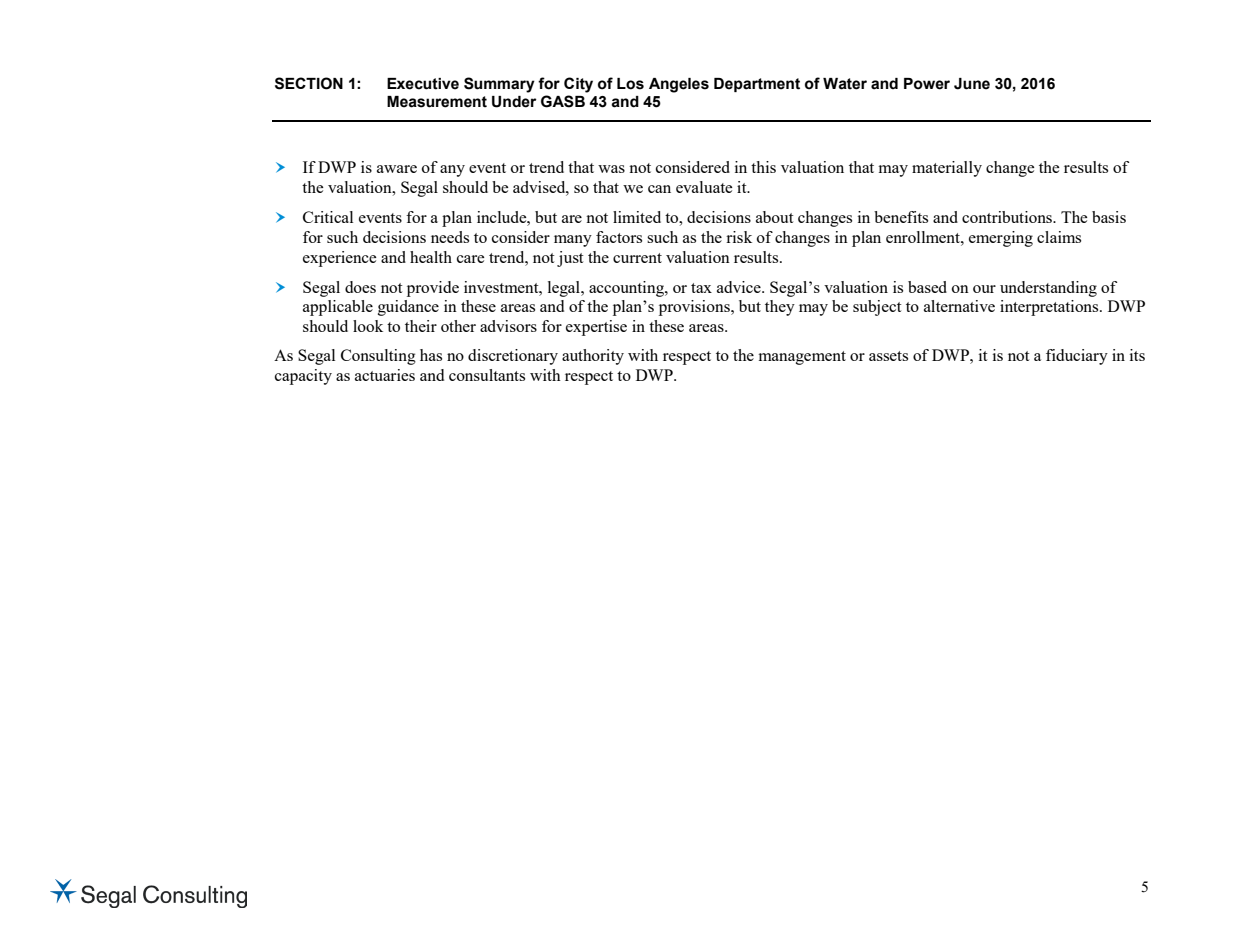 This image has width=1233, height=952. Describe the element at coordinates (739, 237) in the image. I see `risk` at that location.
